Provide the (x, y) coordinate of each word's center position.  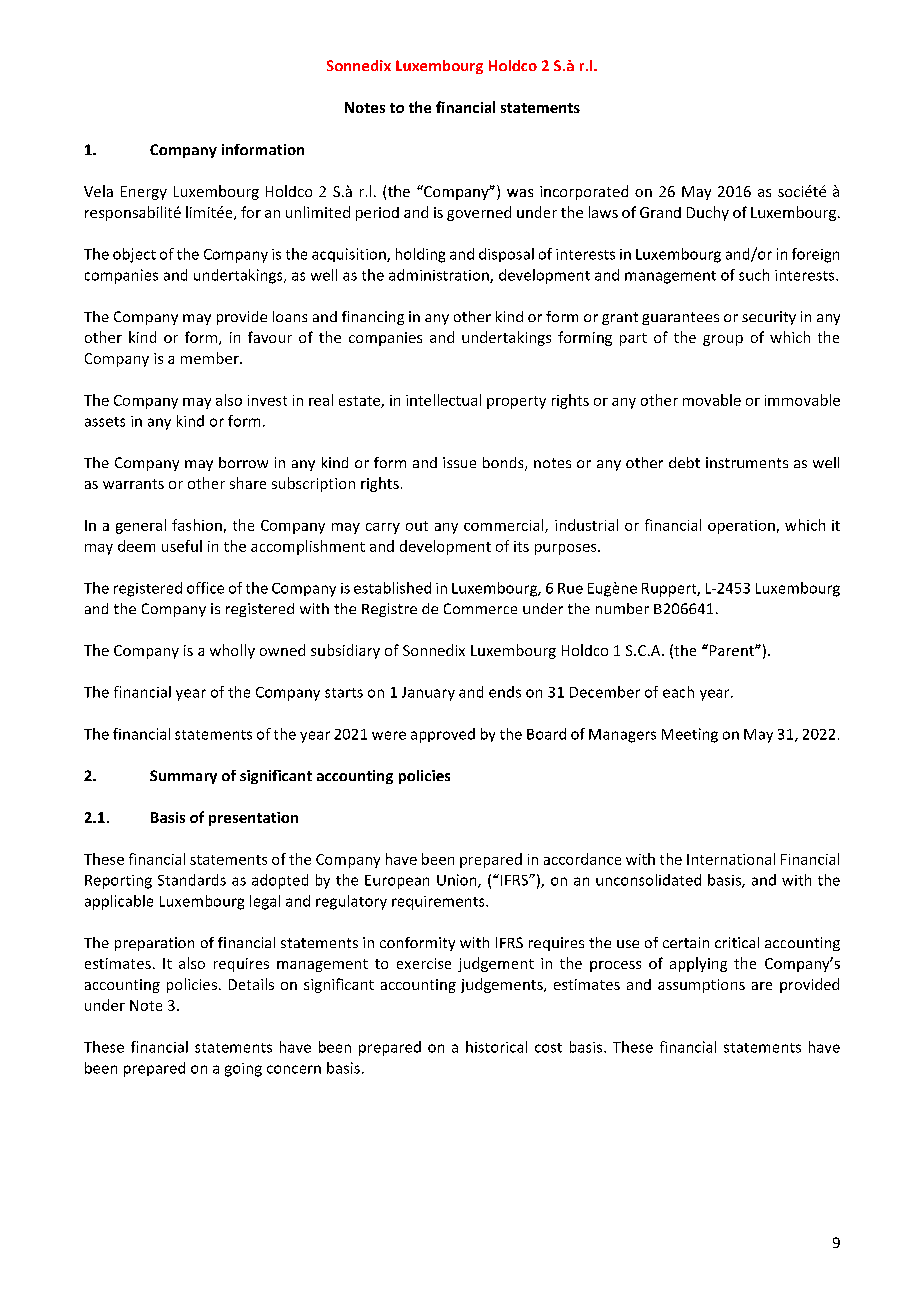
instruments (747, 462)
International (731, 859)
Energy (144, 193)
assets (105, 422)
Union (458, 881)
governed (479, 213)
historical (496, 1047)
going (243, 1070)
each (678, 692)
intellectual (443, 400)
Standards (192, 880)
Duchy (708, 213)
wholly (232, 651)
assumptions (701, 986)
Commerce (480, 608)
